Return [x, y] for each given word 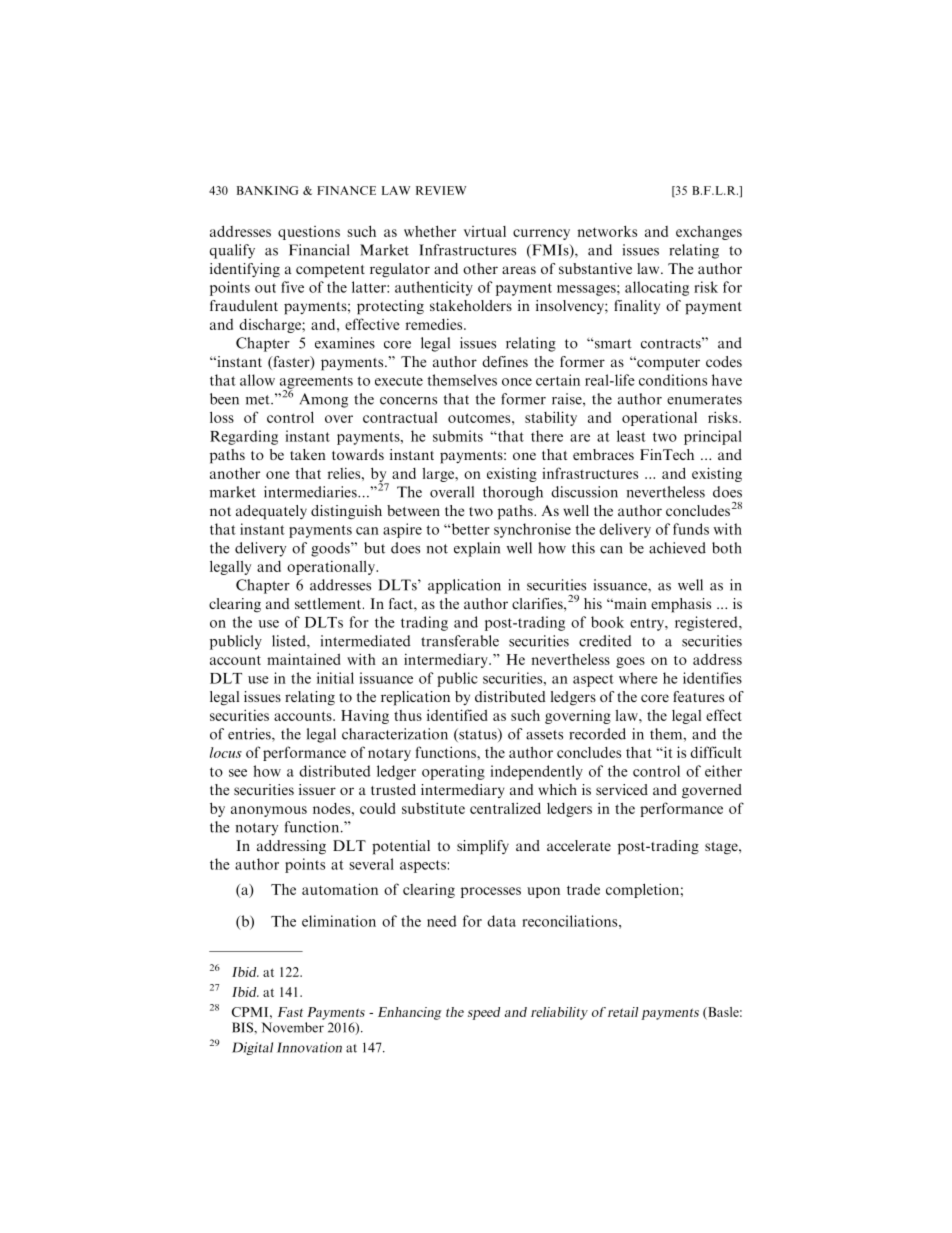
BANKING [268, 190]
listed [290, 642]
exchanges [709, 232]
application [464, 586]
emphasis [681, 605]
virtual [485, 231]
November [292, 1027]
